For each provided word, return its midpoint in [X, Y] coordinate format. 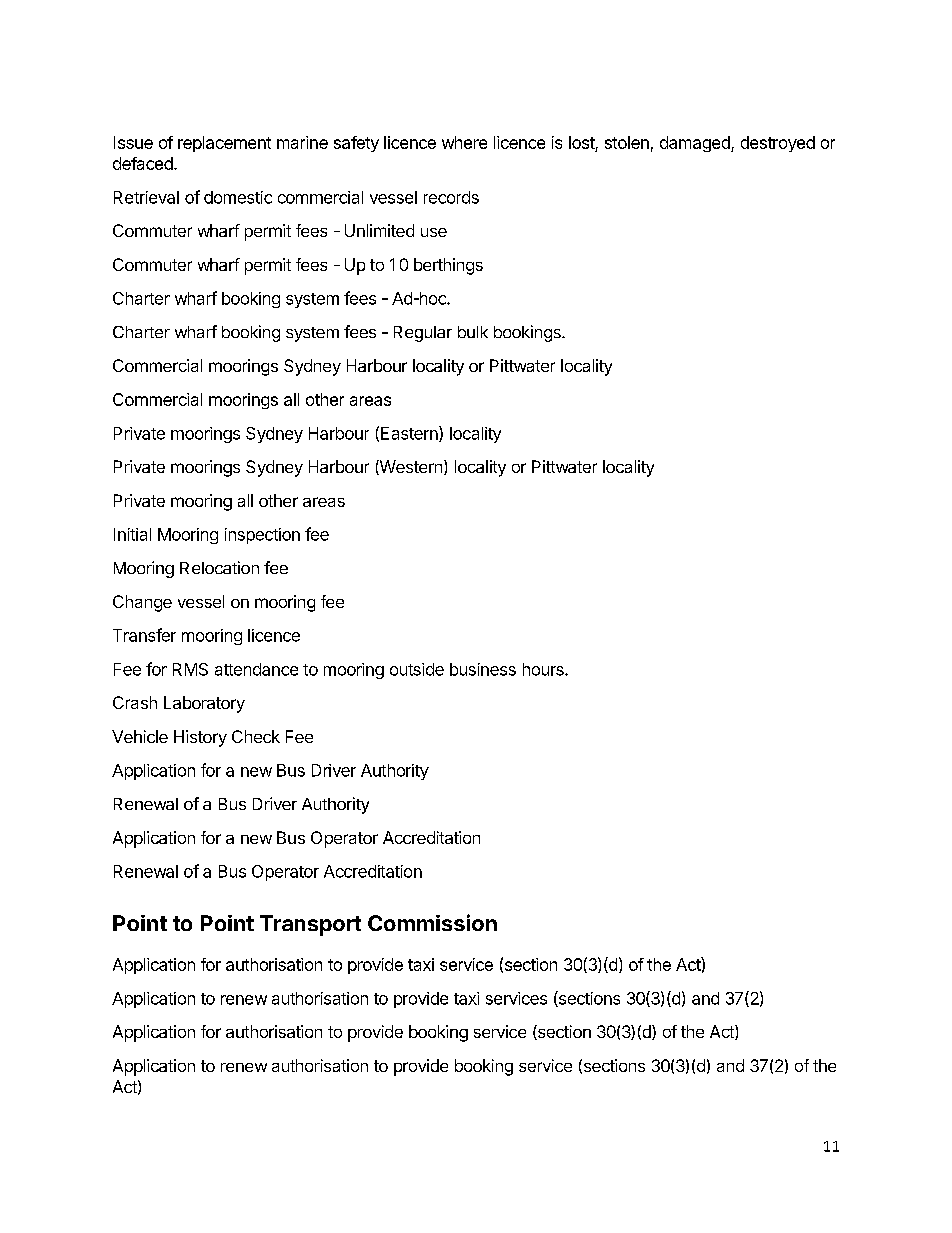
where [464, 142]
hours [544, 669]
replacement [224, 144]
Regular [423, 334]
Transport [310, 925]
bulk [473, 332]
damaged [696, 144]
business [483, 669]
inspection [262, 536]
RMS [190, 669]
